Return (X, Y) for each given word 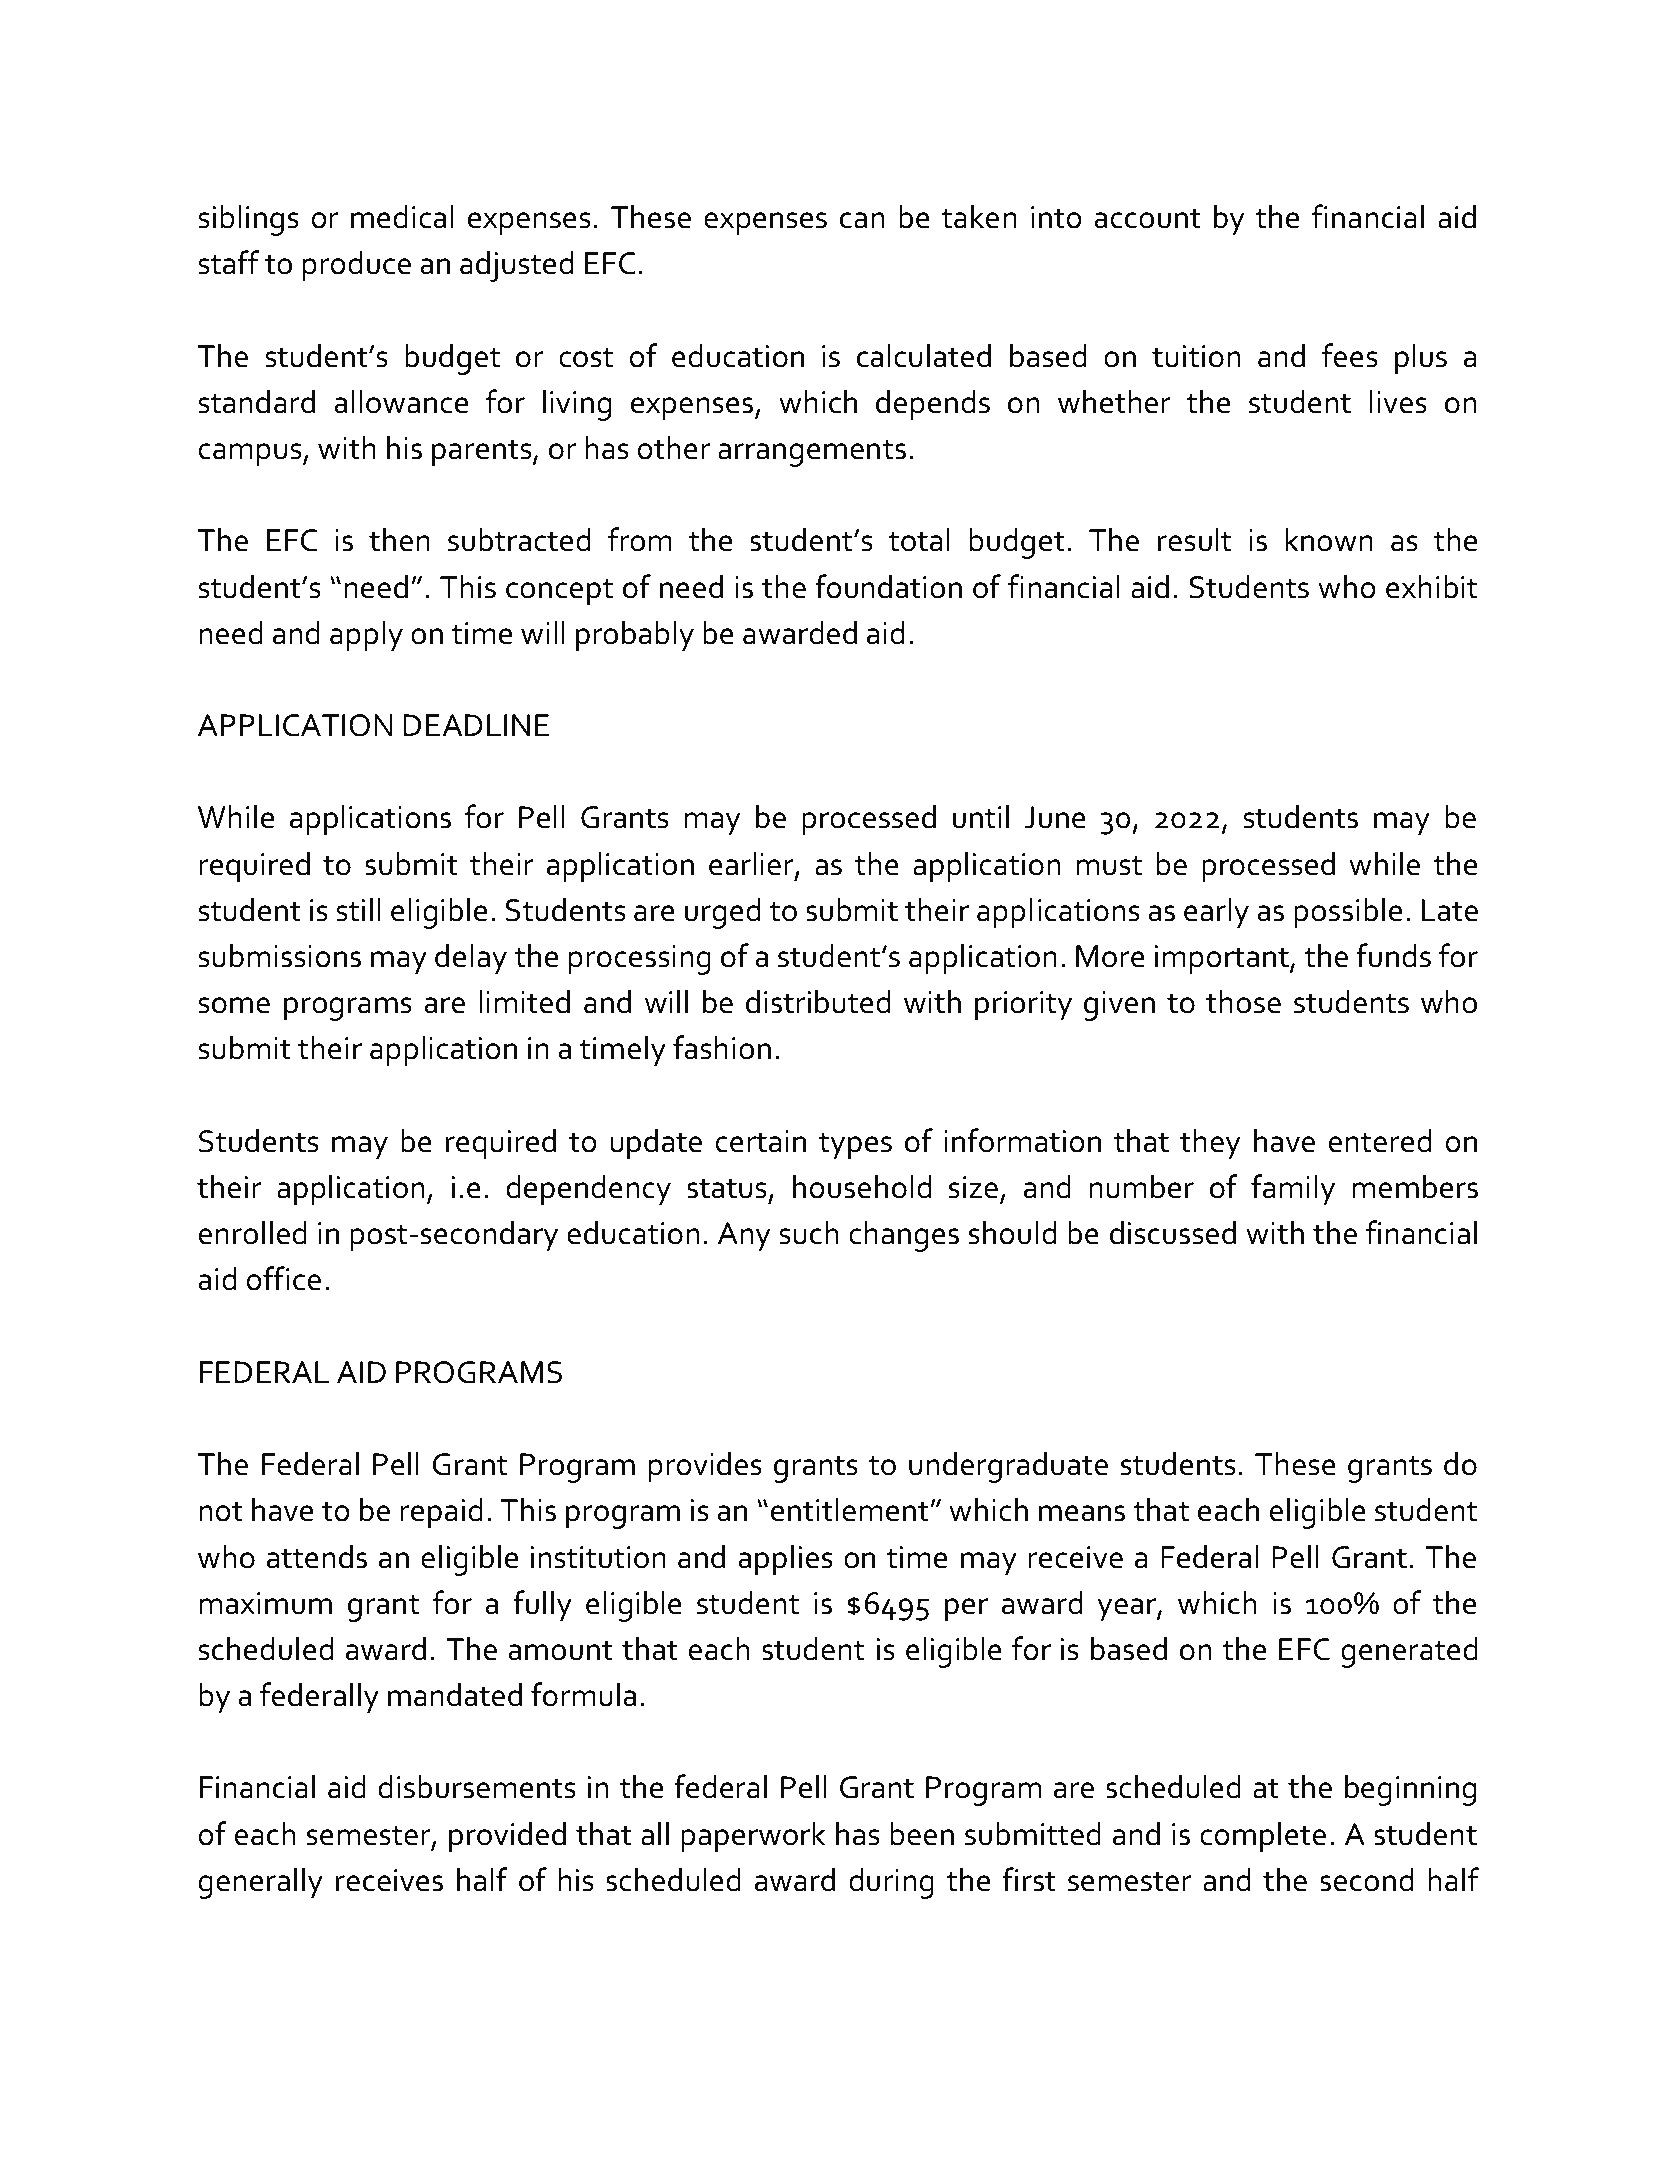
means (1082, 1513)
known (1329, 539)
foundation (888, 586)
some (234, 1005)
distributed (818, 1001)
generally (260, 1883)
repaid (441, 1513)
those (1243, 1001)
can (862, 220)
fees (1349, 355)
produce (357, 266)
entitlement (851, 1509)
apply (366, 636)
